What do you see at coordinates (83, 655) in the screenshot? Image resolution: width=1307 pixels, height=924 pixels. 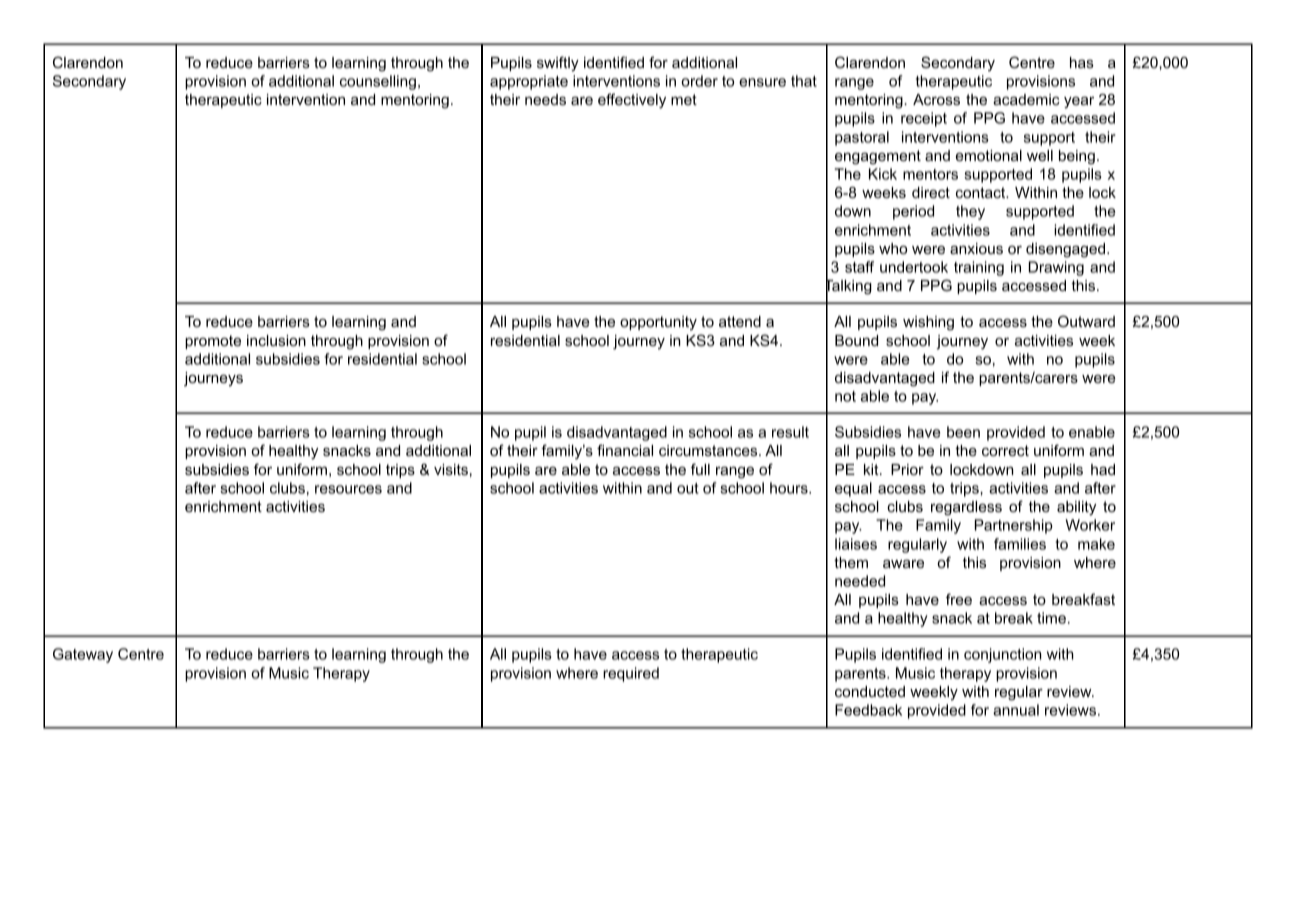 I see `Gateway` at bounding box center [83, 655].
